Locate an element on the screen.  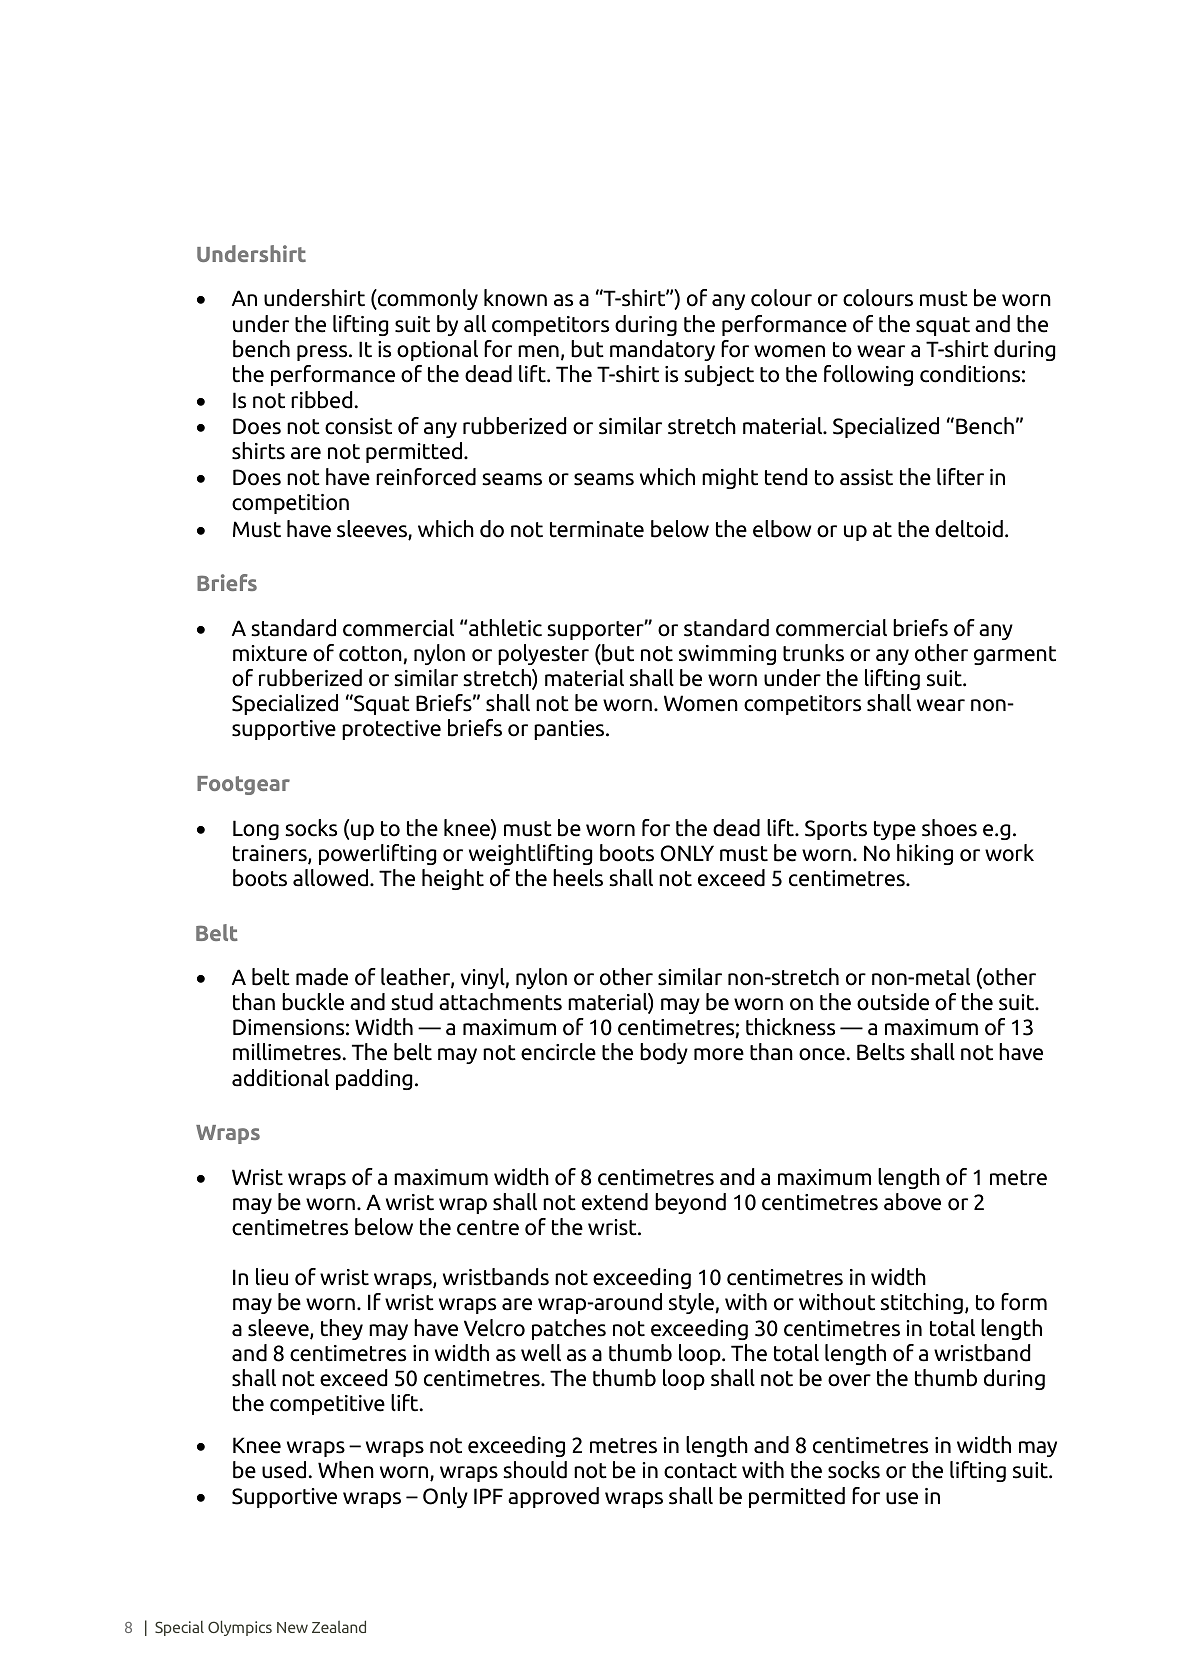
lieu is located at coordinates (272, 1277).
